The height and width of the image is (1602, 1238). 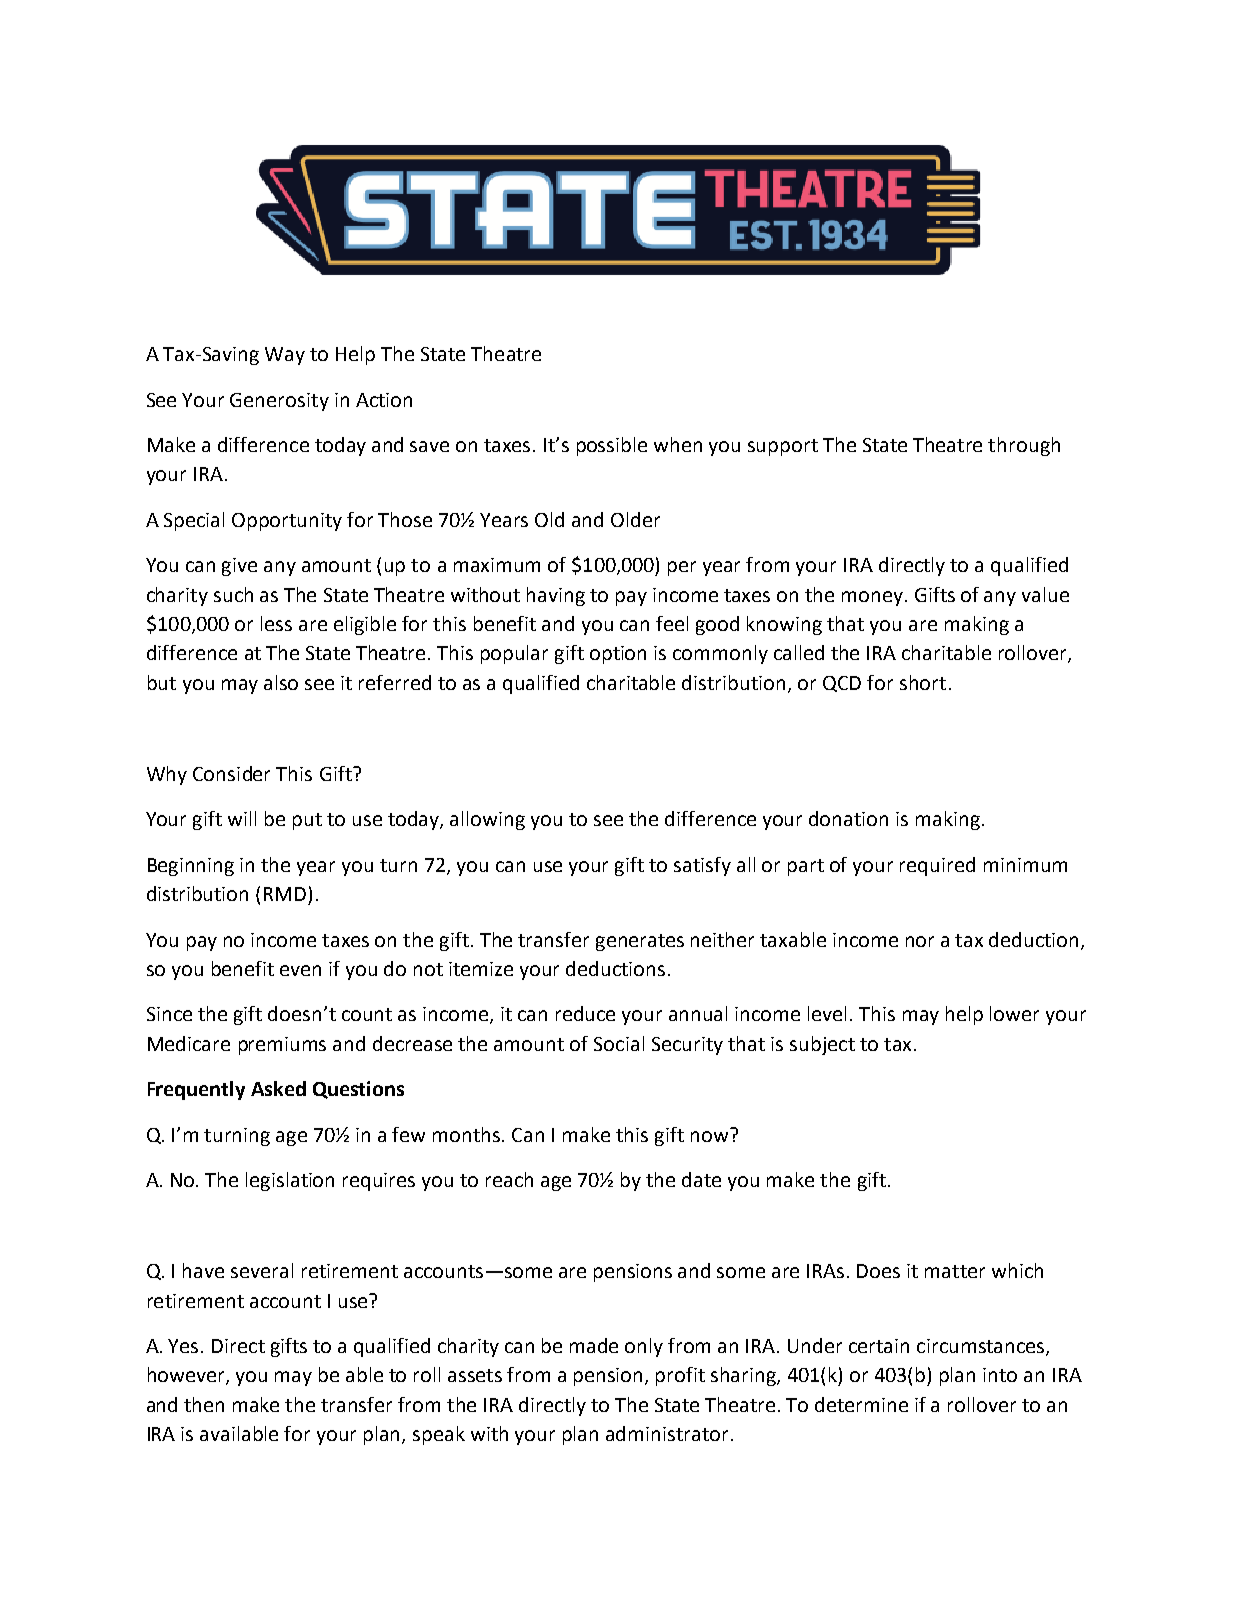 I want to click on possible, so click(x=612, y=446).
